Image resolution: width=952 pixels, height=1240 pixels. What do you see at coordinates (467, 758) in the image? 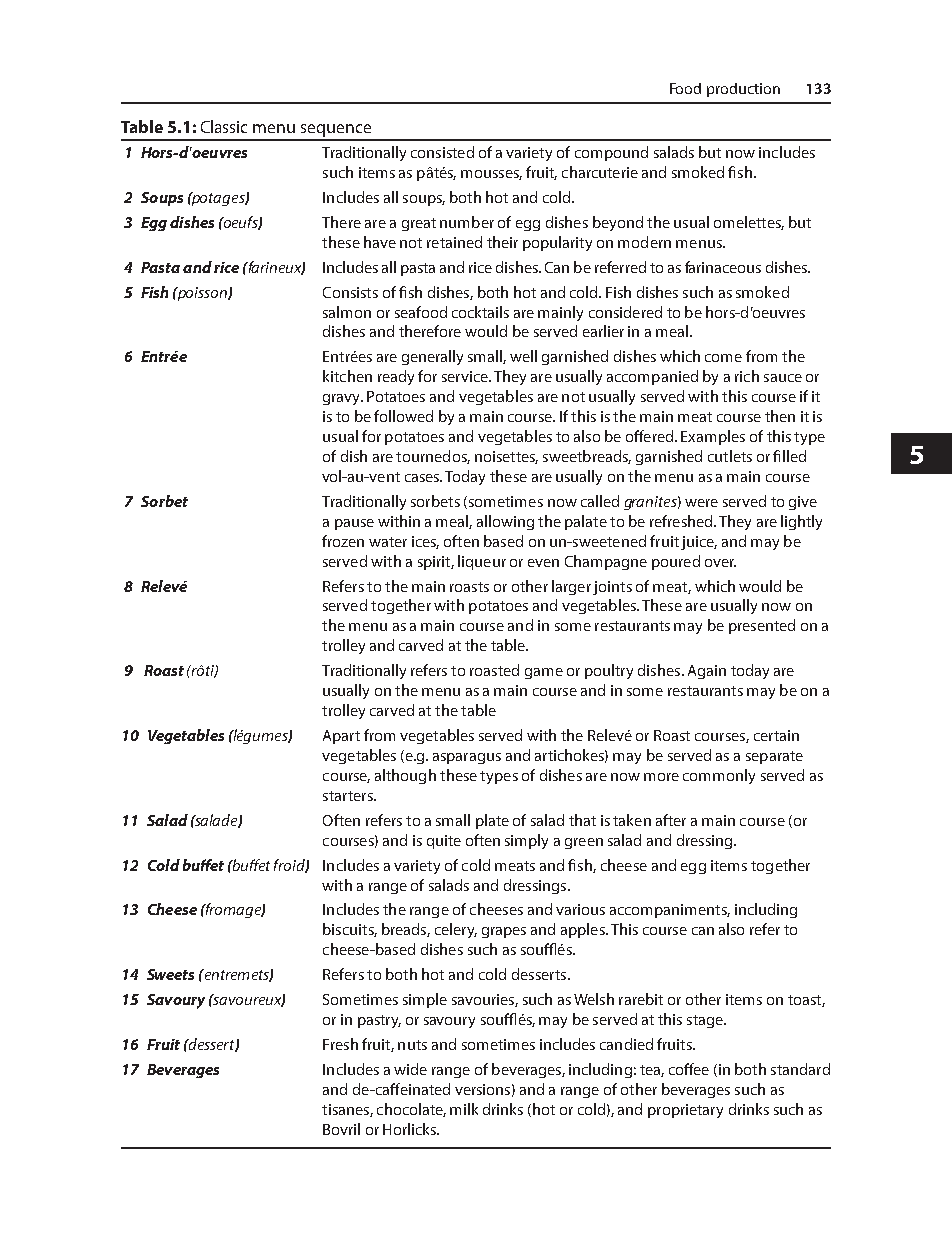
I see `asparagus` at bounding box center [467, 758].
